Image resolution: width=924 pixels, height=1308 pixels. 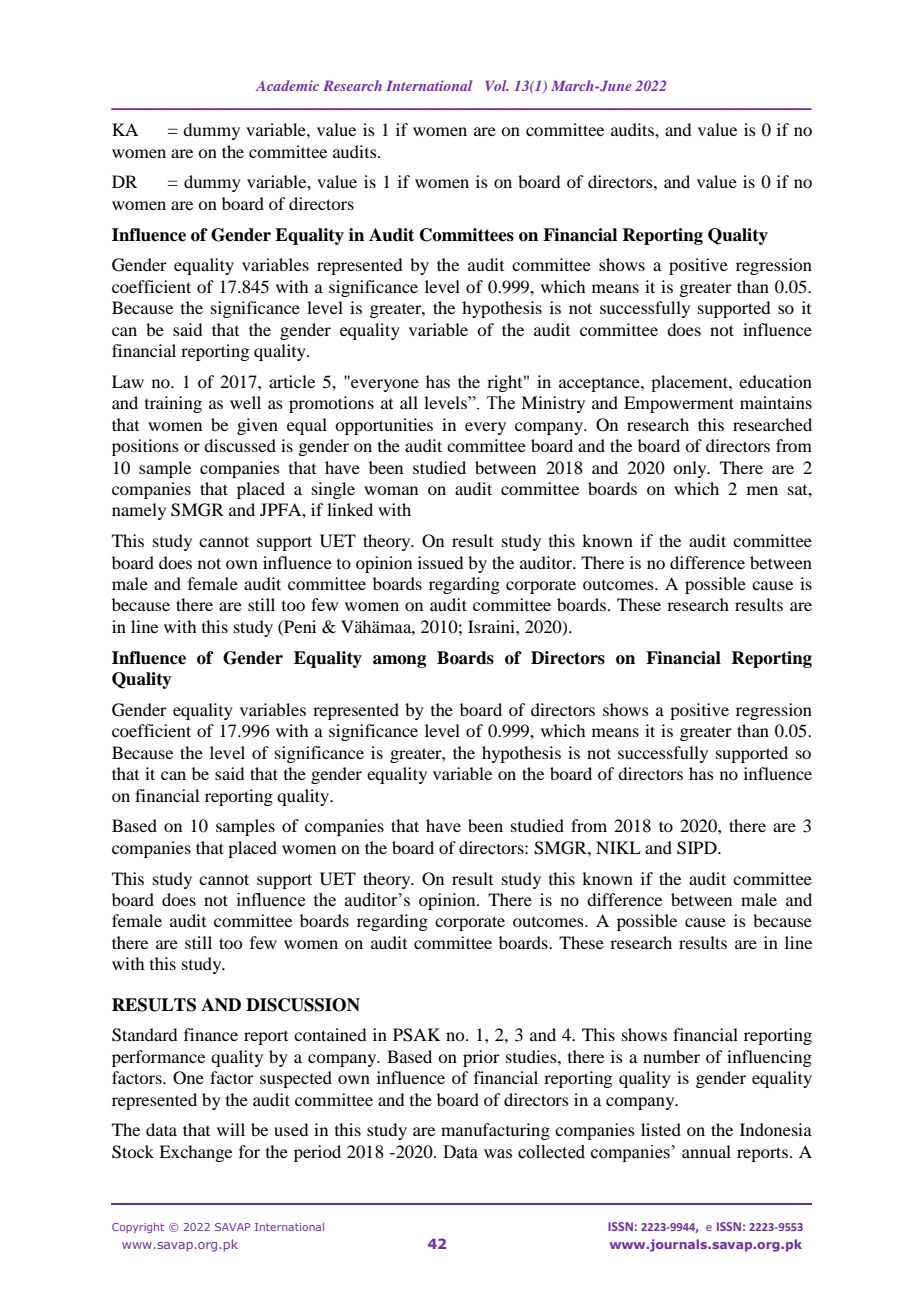 What do you see at coordinates (497, 85) in the screenshot?
I see `Vol` at bounding box center [497, 85].
